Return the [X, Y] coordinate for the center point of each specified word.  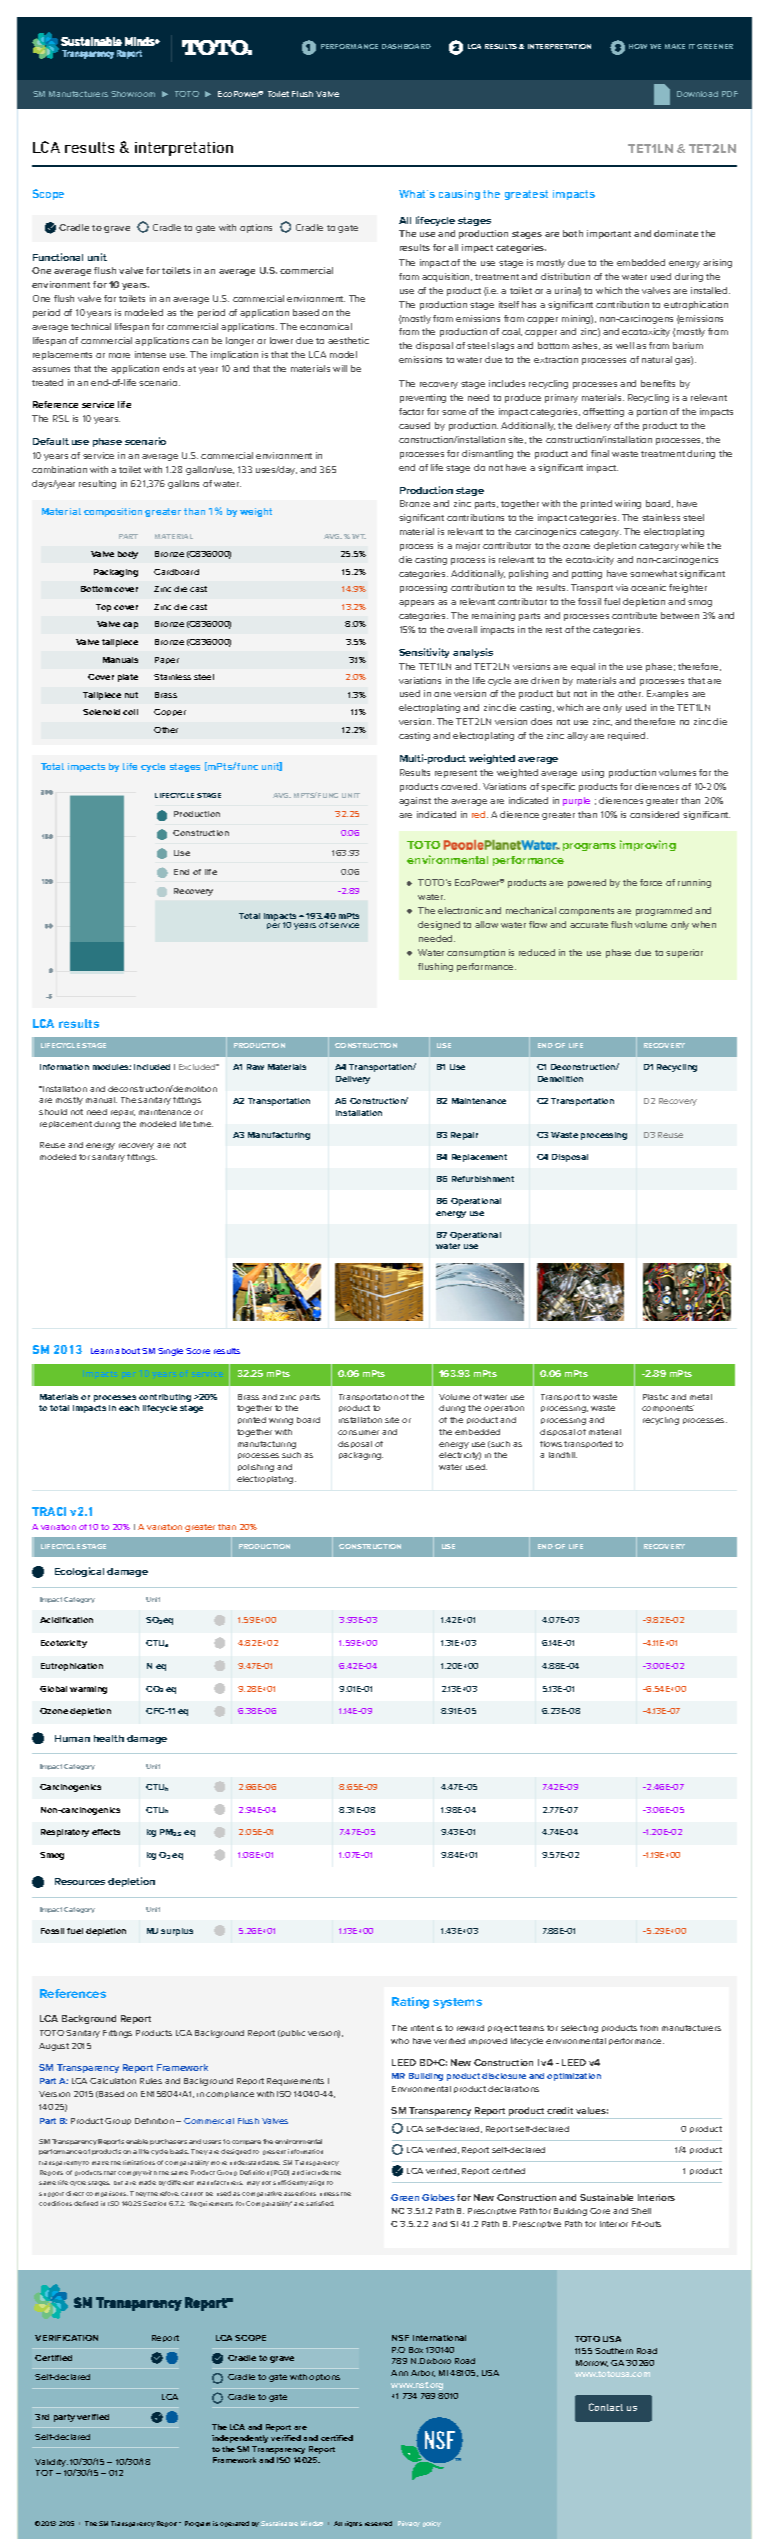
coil [130, 712]
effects [106, 1832]
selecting [579, 2029]
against [415, 801]
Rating [410, 2003]
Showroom [133, 94]
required [628, 736]
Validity [51, 2463]
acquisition [447, 277]
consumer [358, 1432]
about [127, 1351]
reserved [378, 2523]
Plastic [655, 1397]
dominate [676, 233]
